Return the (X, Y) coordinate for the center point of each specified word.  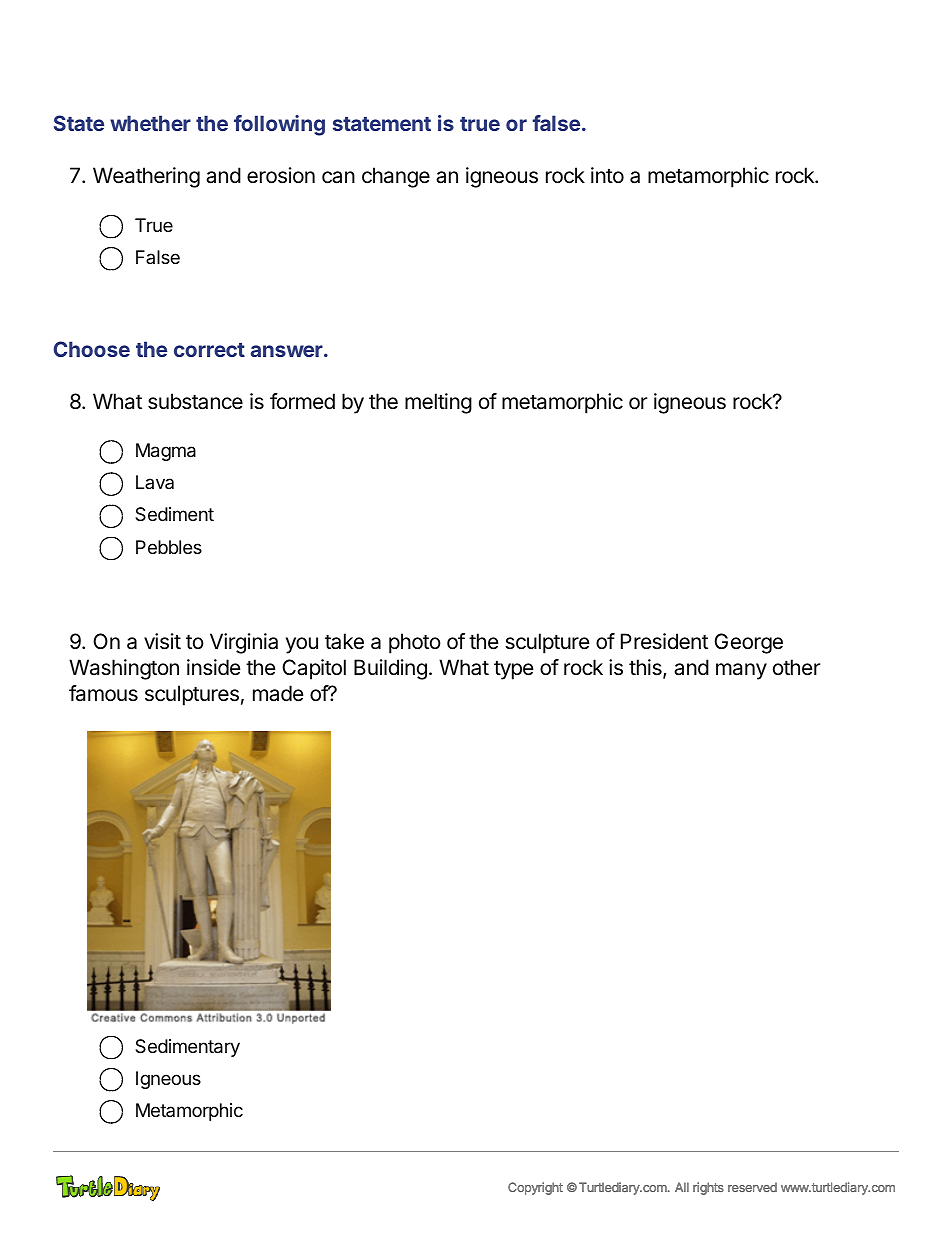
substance (195, 401)
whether (150, 123)
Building (390, 669)
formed (302, 401)
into (607, 175)
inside (214, 667)
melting (438, 403)
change (396, 177)
